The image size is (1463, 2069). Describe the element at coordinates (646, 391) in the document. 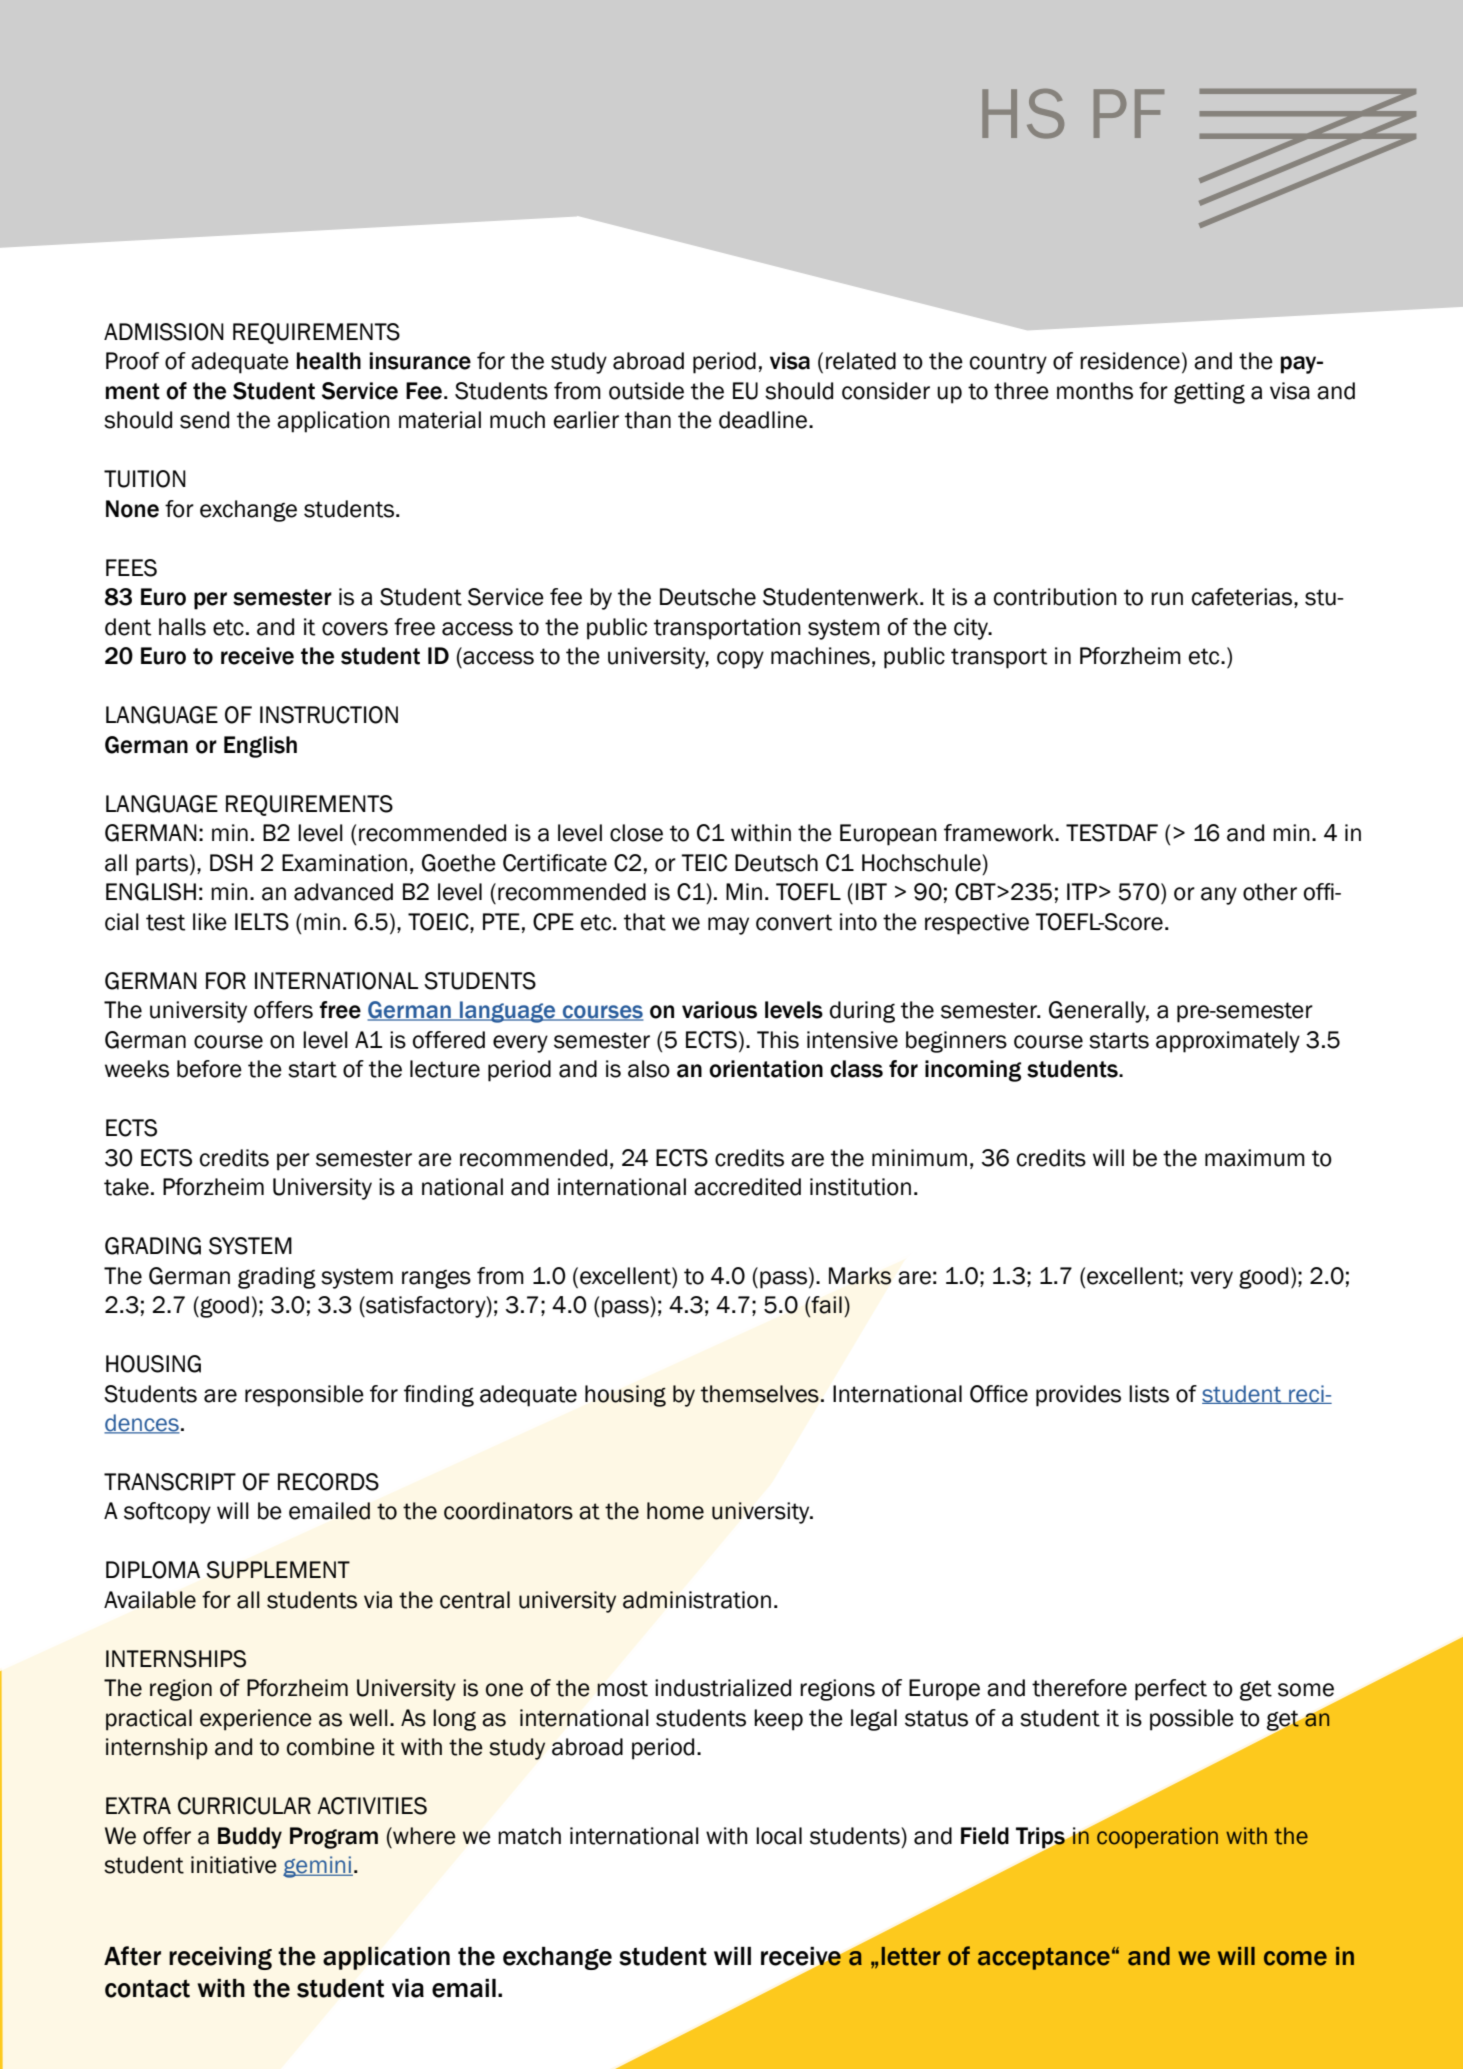

I see `outside` at that location.
